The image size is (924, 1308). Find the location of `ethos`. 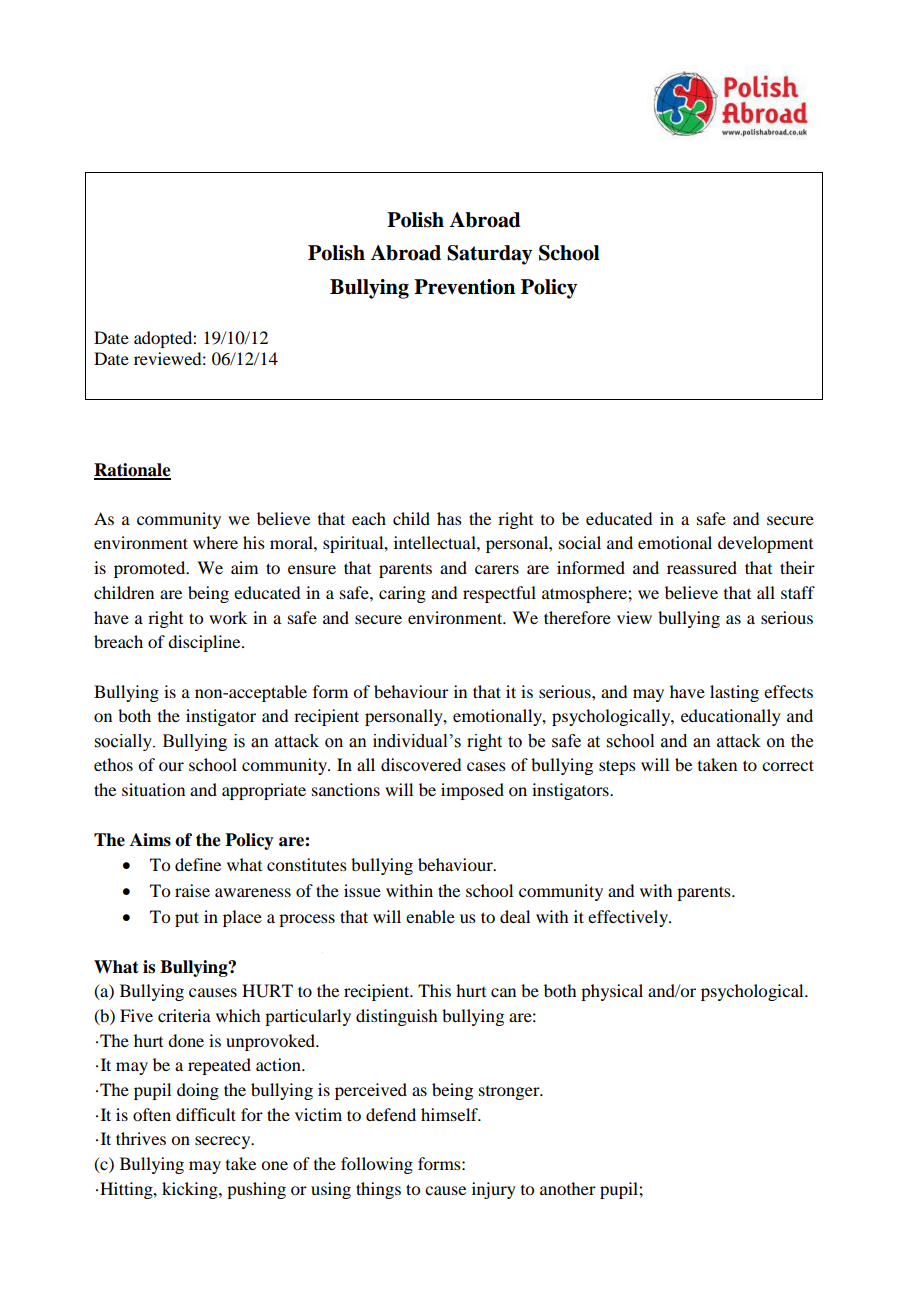

ethos is located at coordinates (113, 764).
